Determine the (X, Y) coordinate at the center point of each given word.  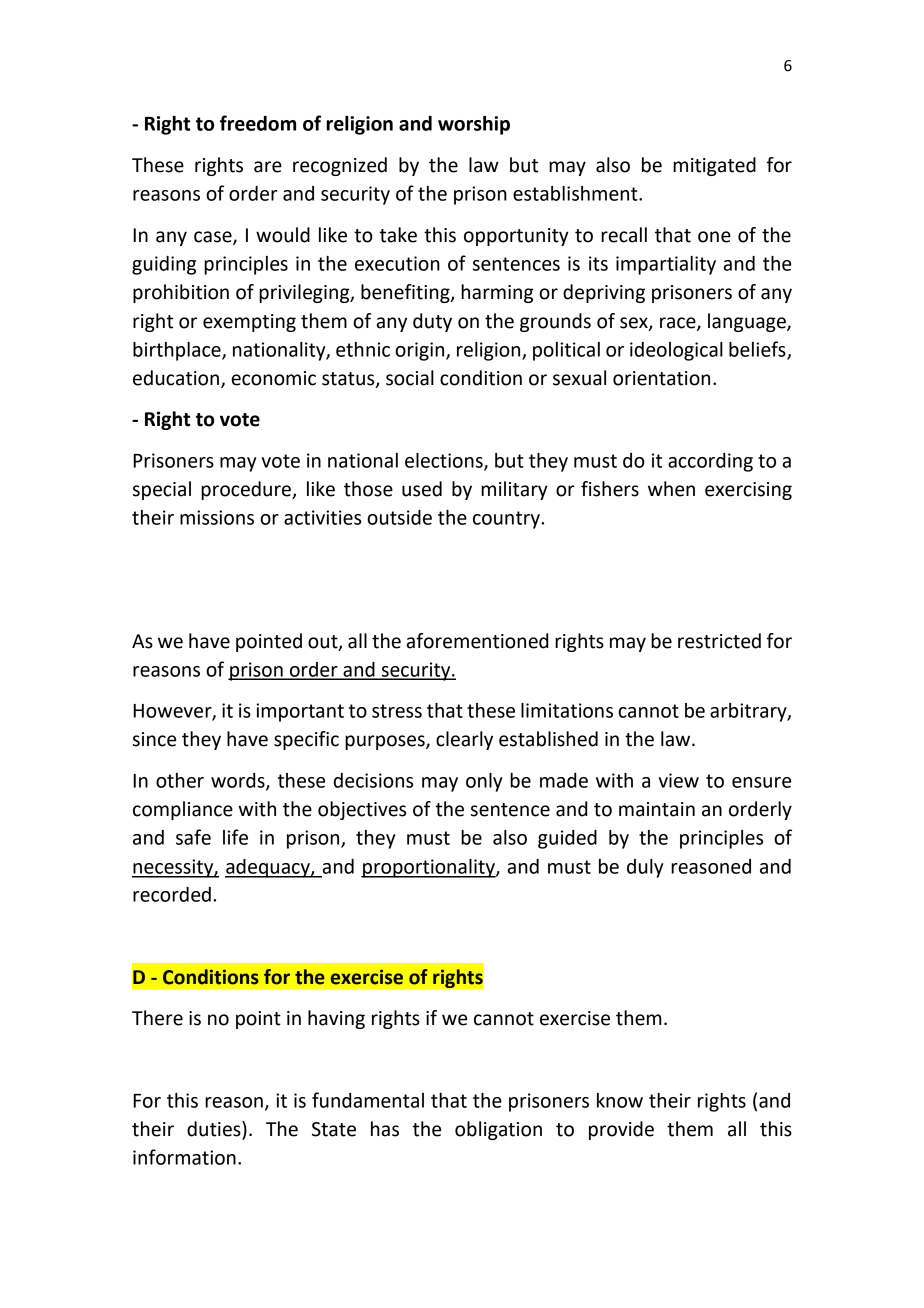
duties (215, 1129)
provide (621, 1130)
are (268, 167)
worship (474, 125)
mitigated (714, 166)
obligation (498, 1130)
